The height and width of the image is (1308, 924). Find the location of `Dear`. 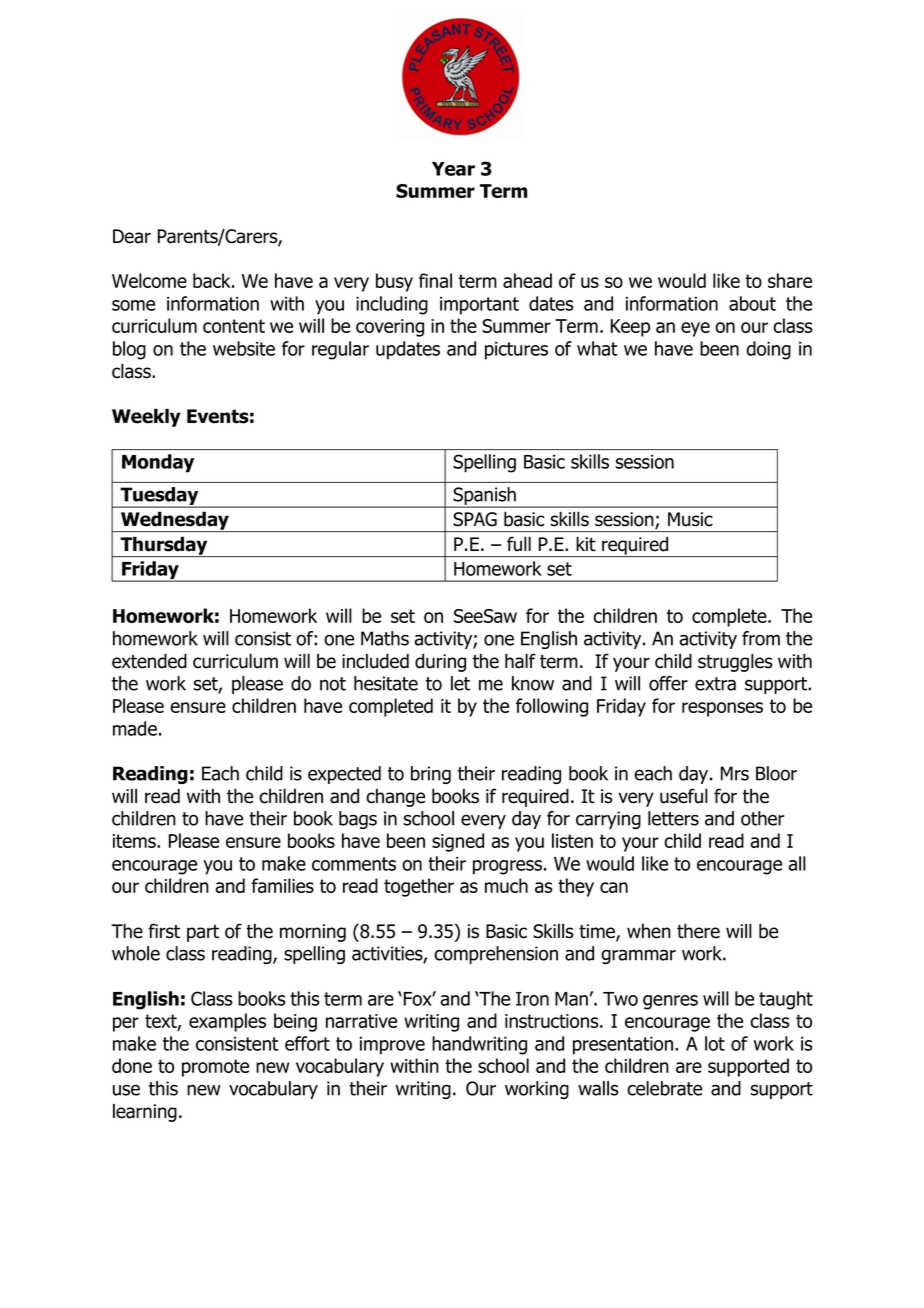

Dear is located at coordinates (132, 236).
